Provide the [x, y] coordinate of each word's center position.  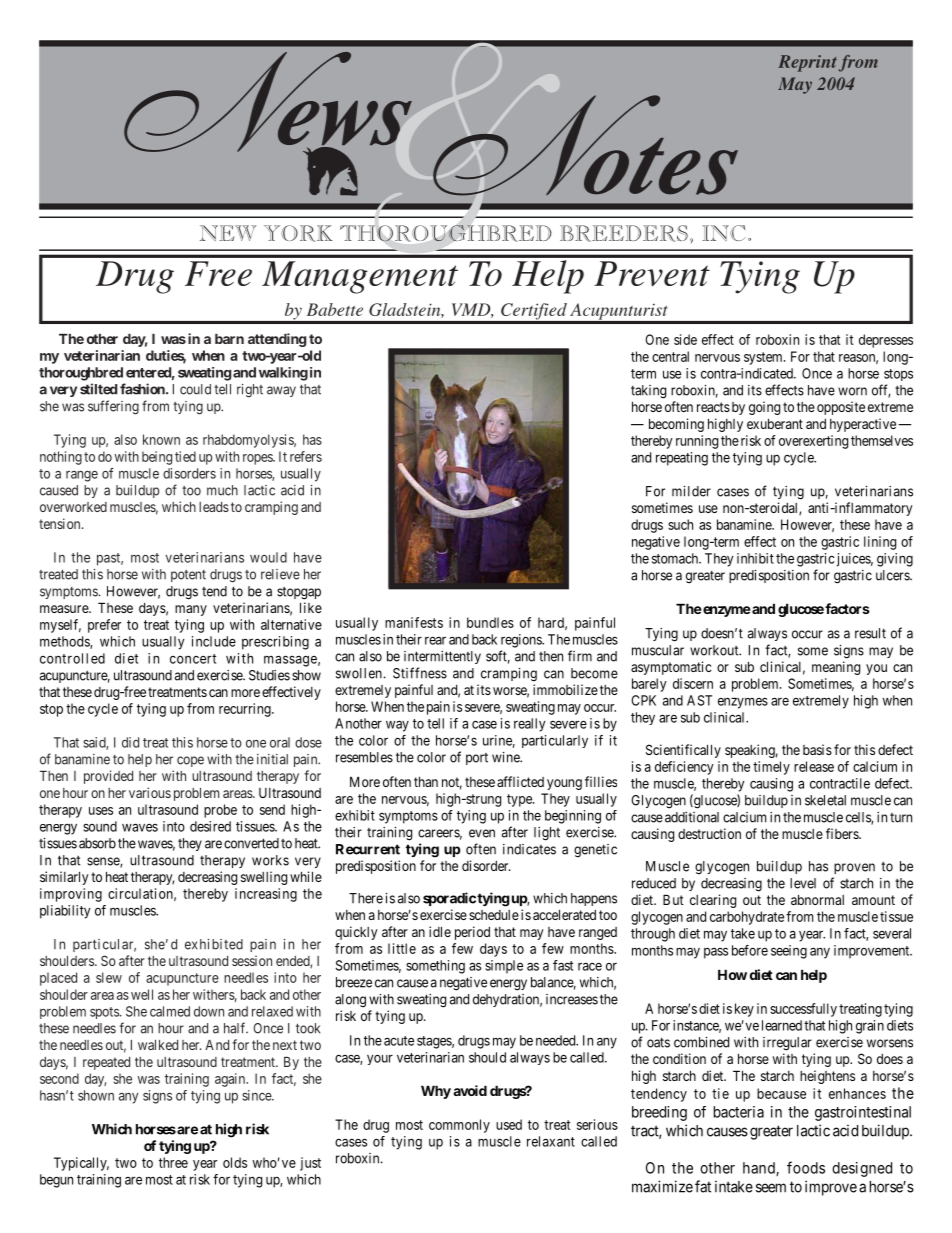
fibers [843, 833]
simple [504, 967]
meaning [836, 668]
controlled [72, 658]
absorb [97, 843]
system [764, 358]
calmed [170, 1011]
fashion [143, 389]
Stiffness [420, 673]
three [173, 1162]
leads [214, 507]
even [482, 833]
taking [648, 392]
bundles [490, 622]
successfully [803, 1010]
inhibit [755, 558]
